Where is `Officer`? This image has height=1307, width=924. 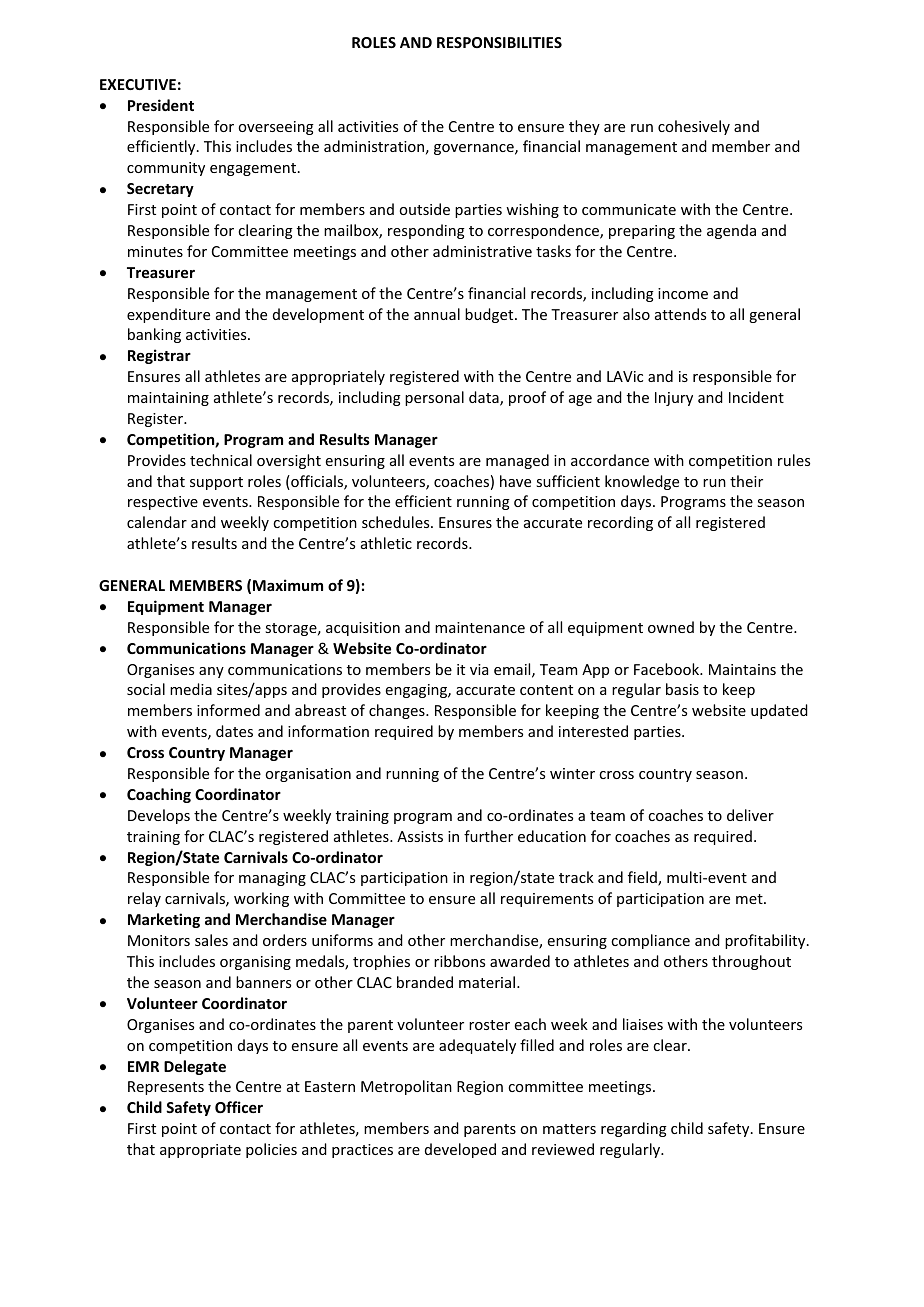
Officer is located at coordinates (239, 1107).
